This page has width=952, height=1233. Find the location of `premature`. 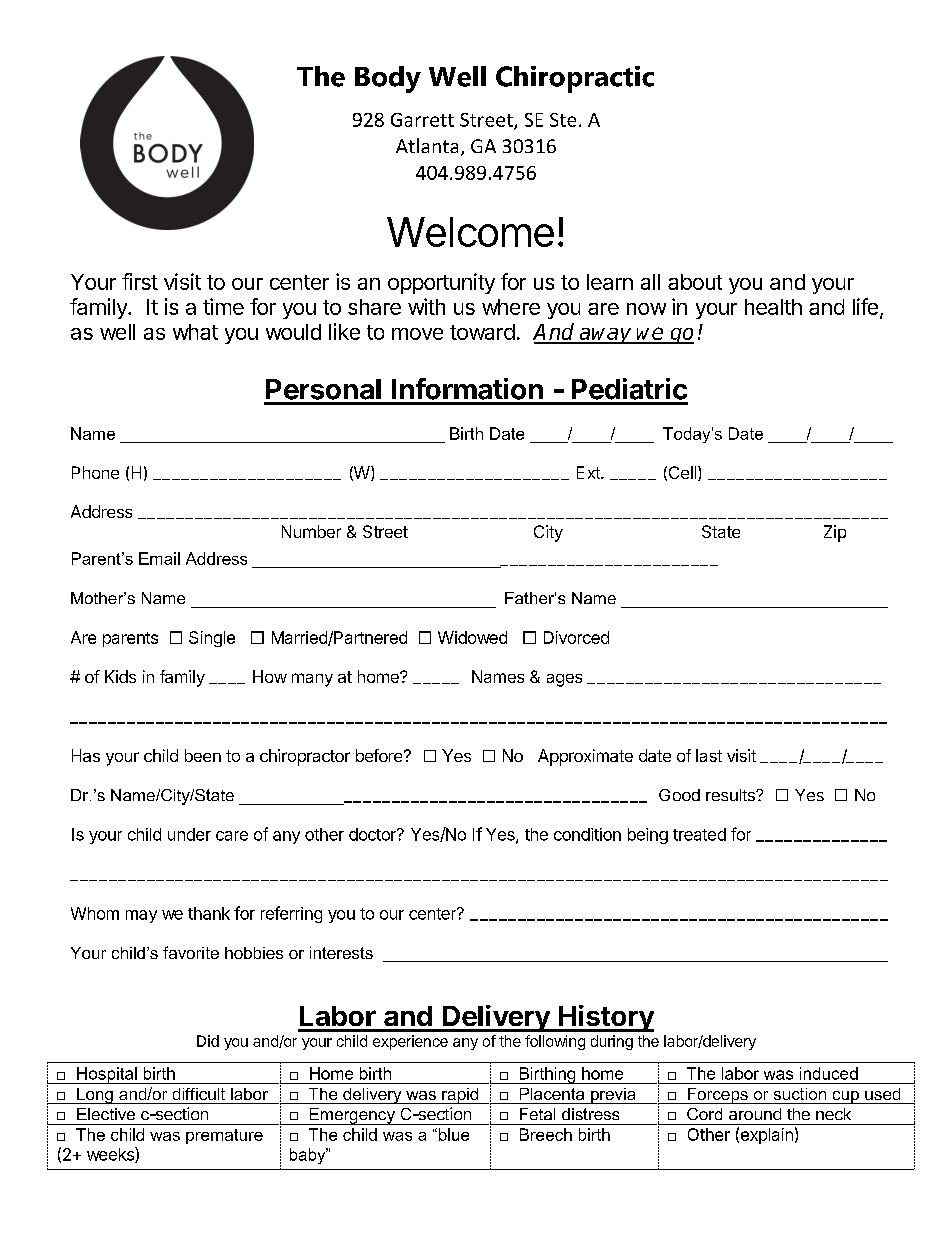

premature is located at coordinates (224, 1136).
